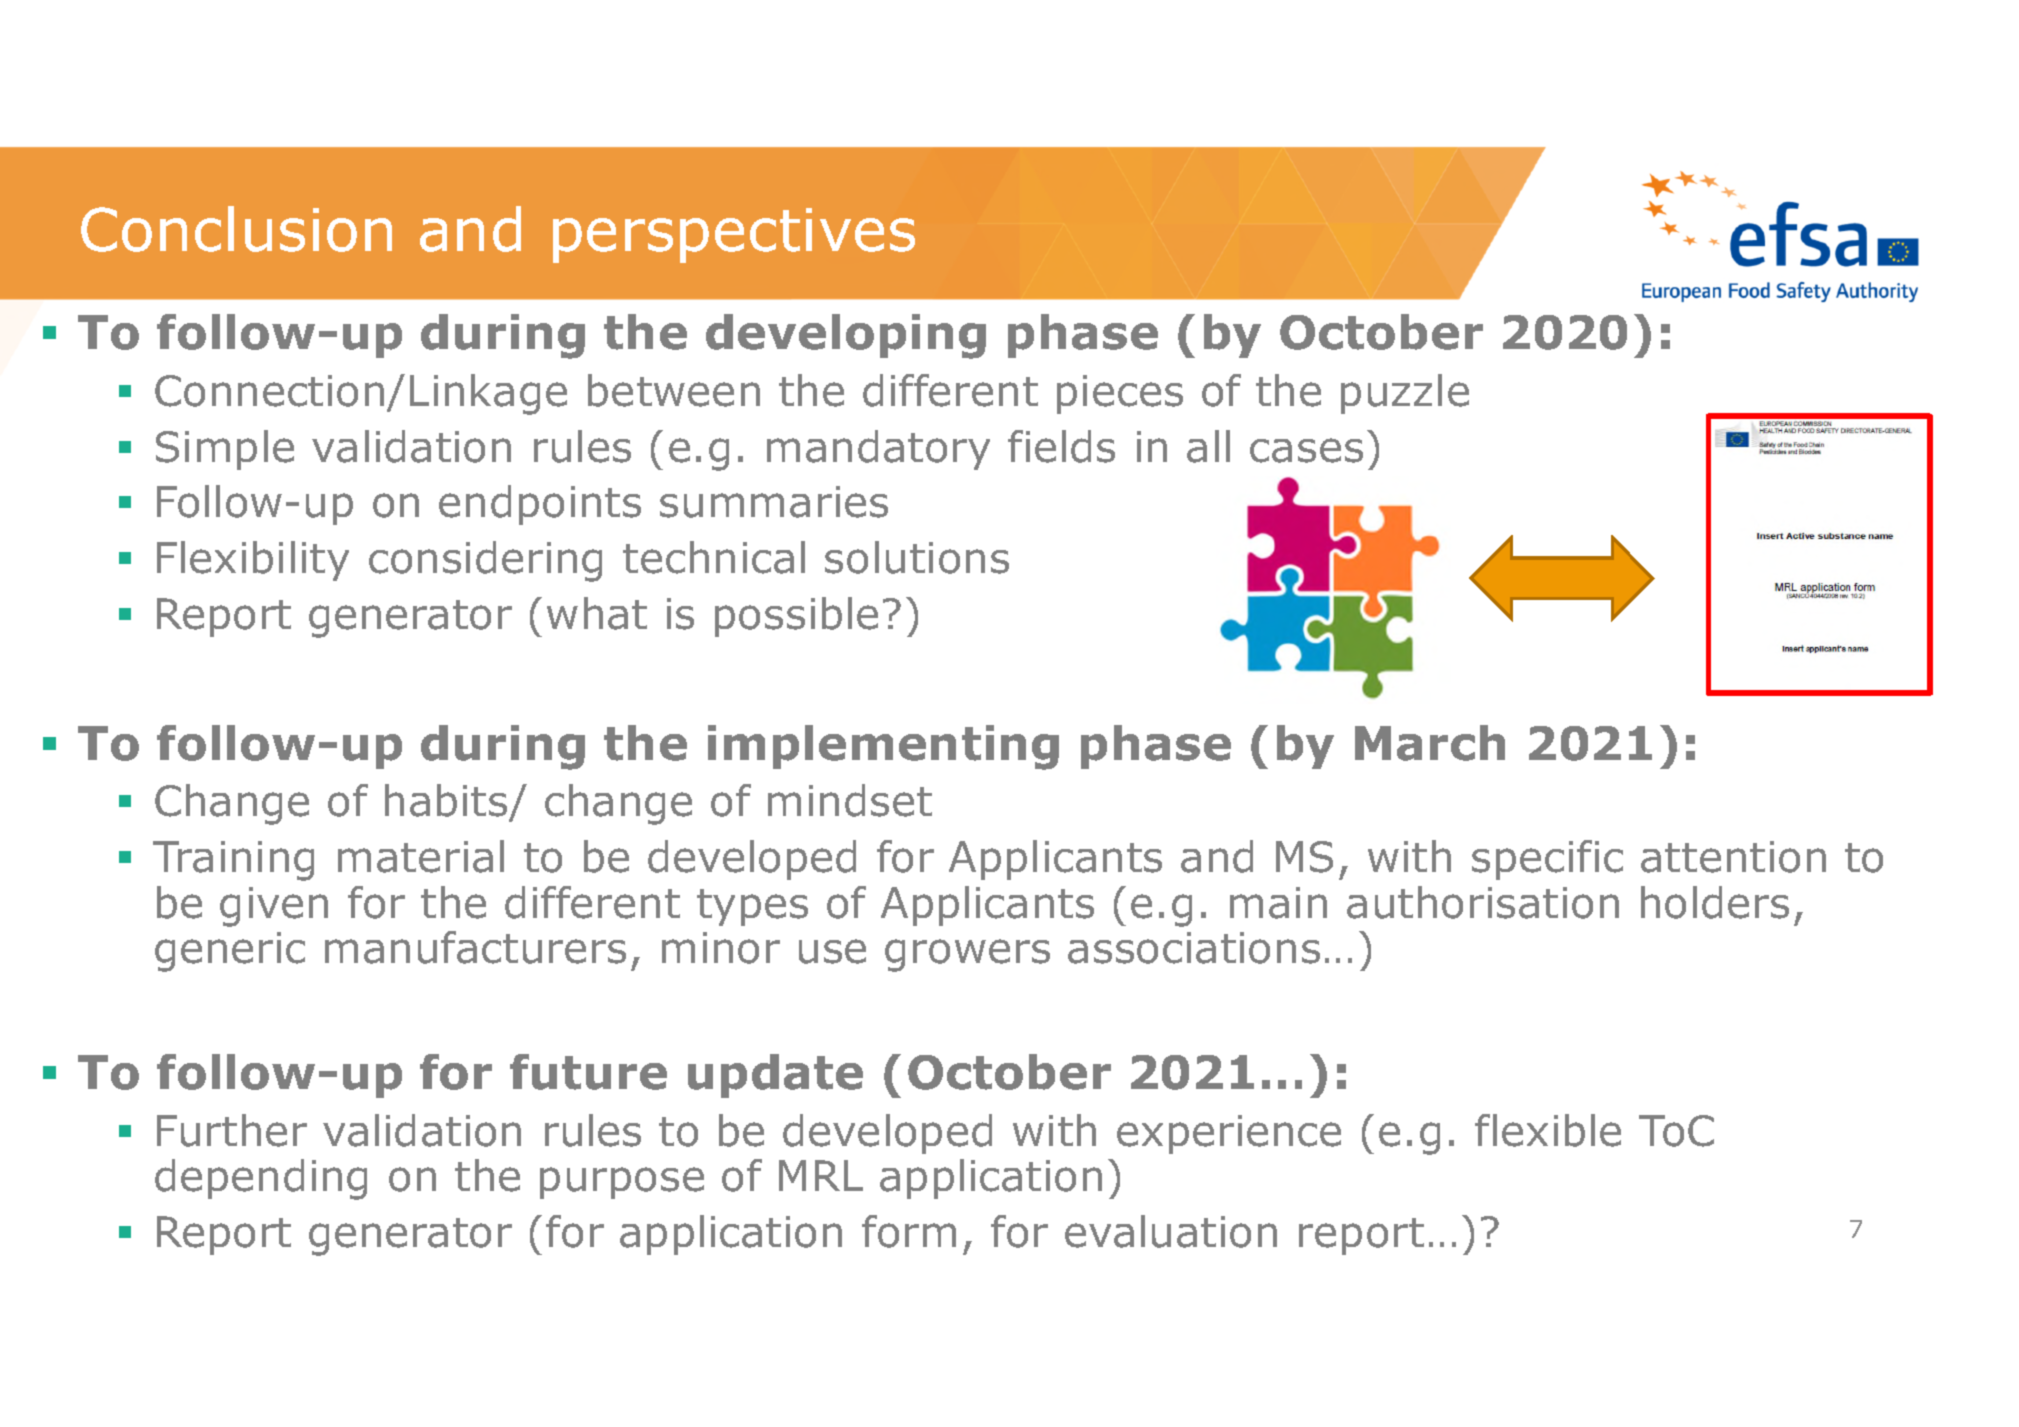 The height and width of the screenshot is (1427, 2019). Describe the element at coordinates (1306, 450) in the screenshot. I see `cases` at that location.
